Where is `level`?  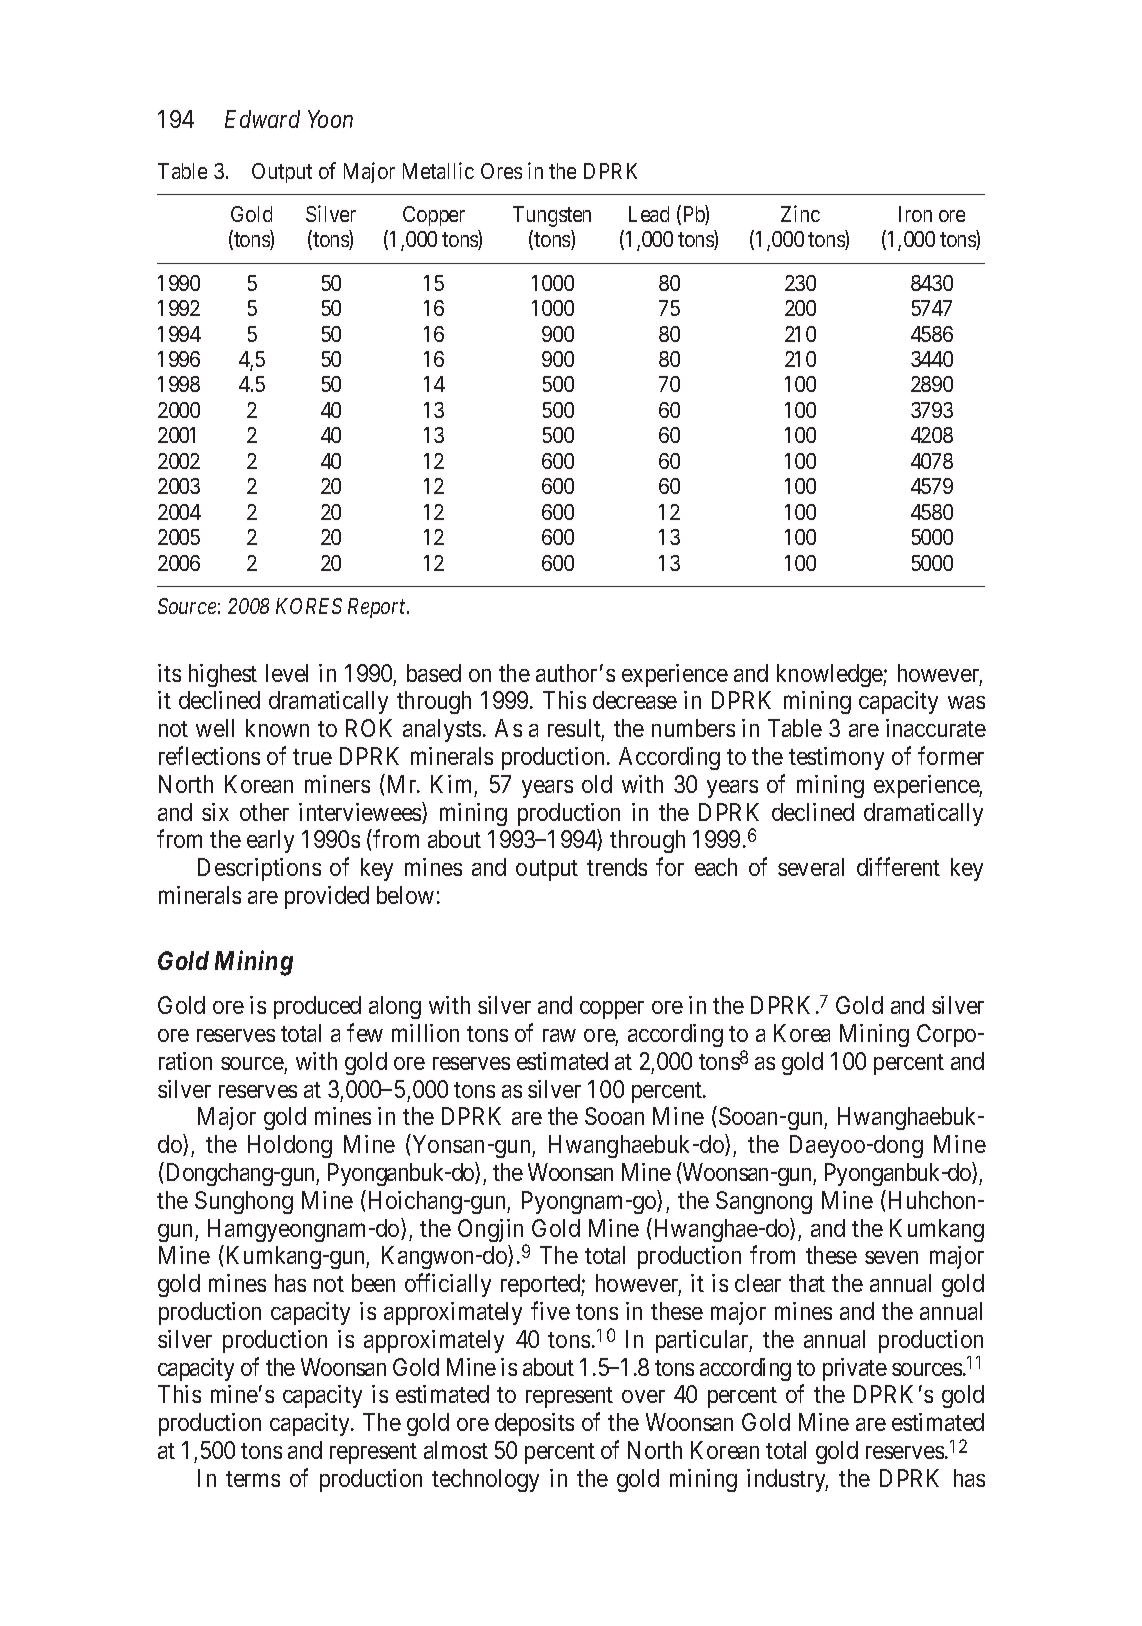
level is located at coordinates (287, 673).
